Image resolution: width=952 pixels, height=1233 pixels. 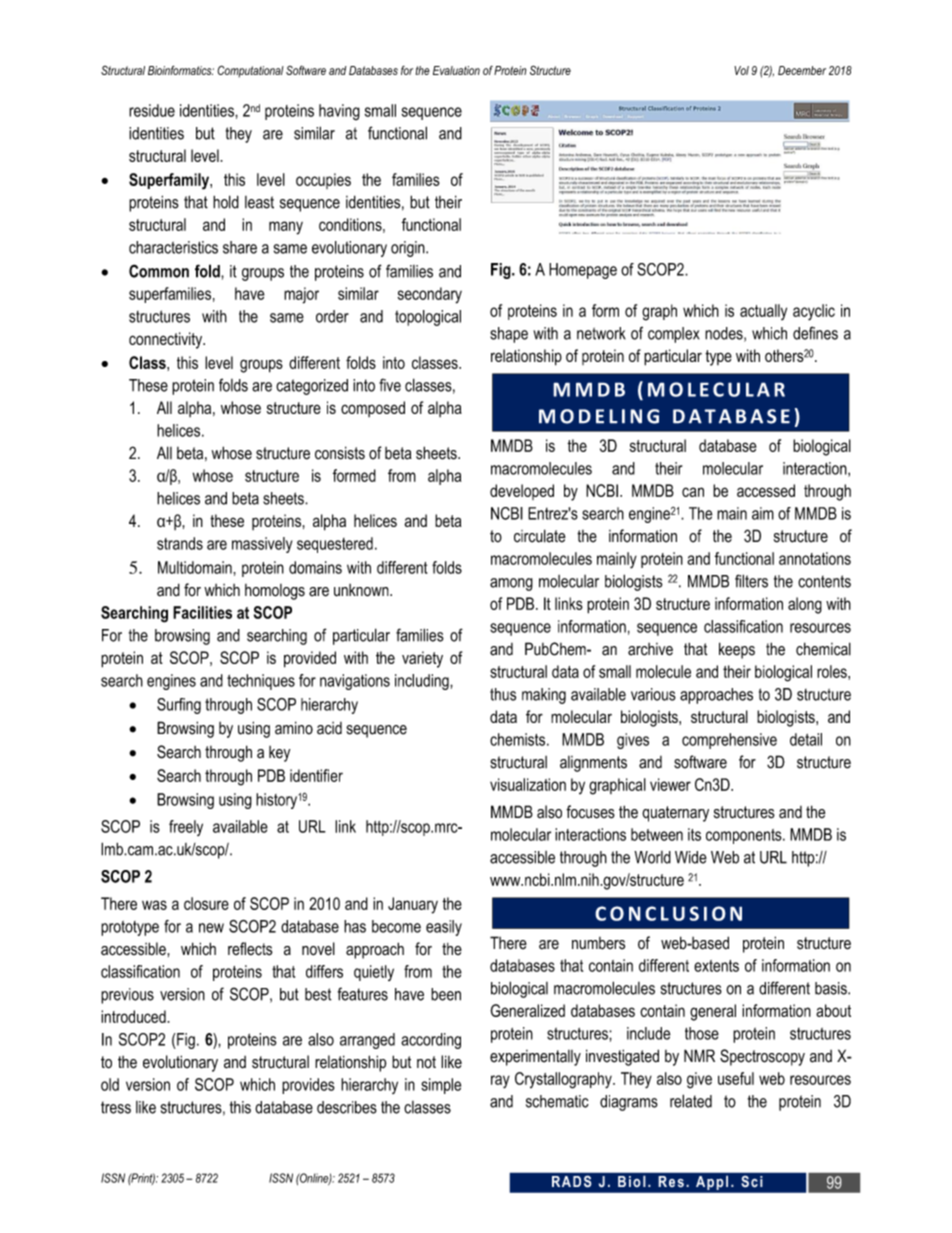 I want to click on Evaluation, so click(x=456, y=70).
